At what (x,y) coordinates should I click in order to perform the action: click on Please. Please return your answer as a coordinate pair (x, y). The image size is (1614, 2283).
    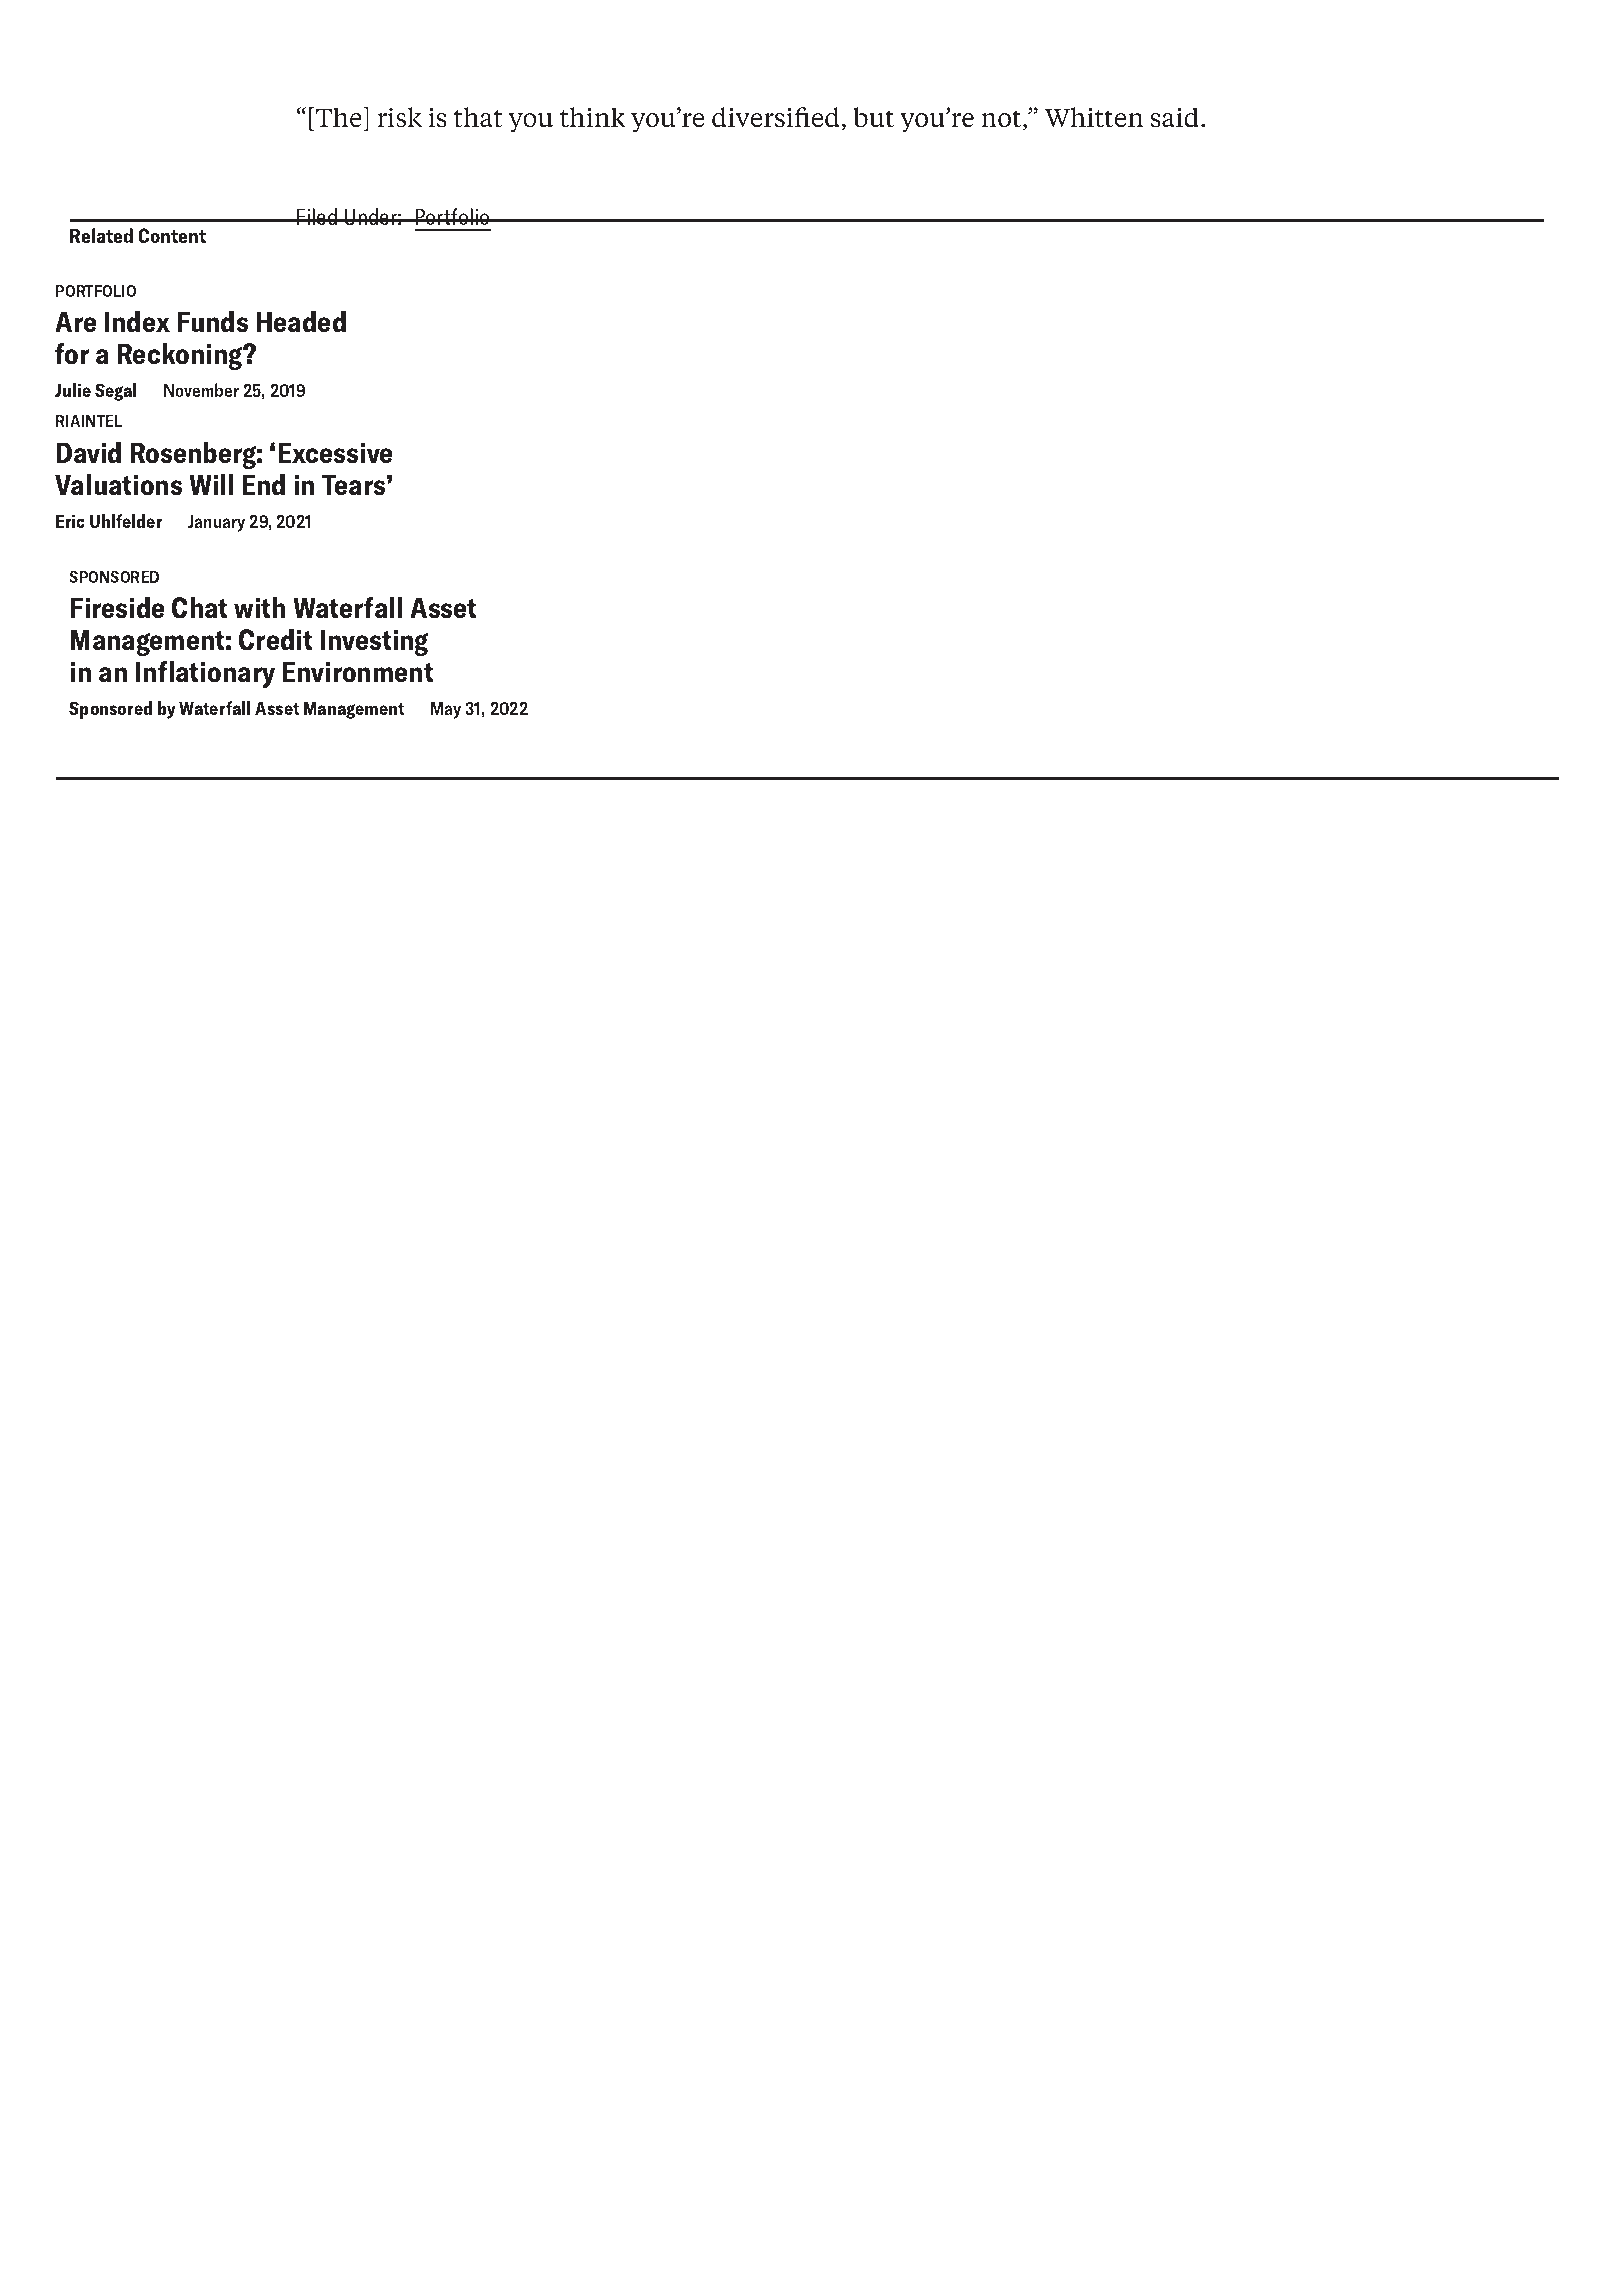
    Looking at the image, I should click on (295, 1019).
